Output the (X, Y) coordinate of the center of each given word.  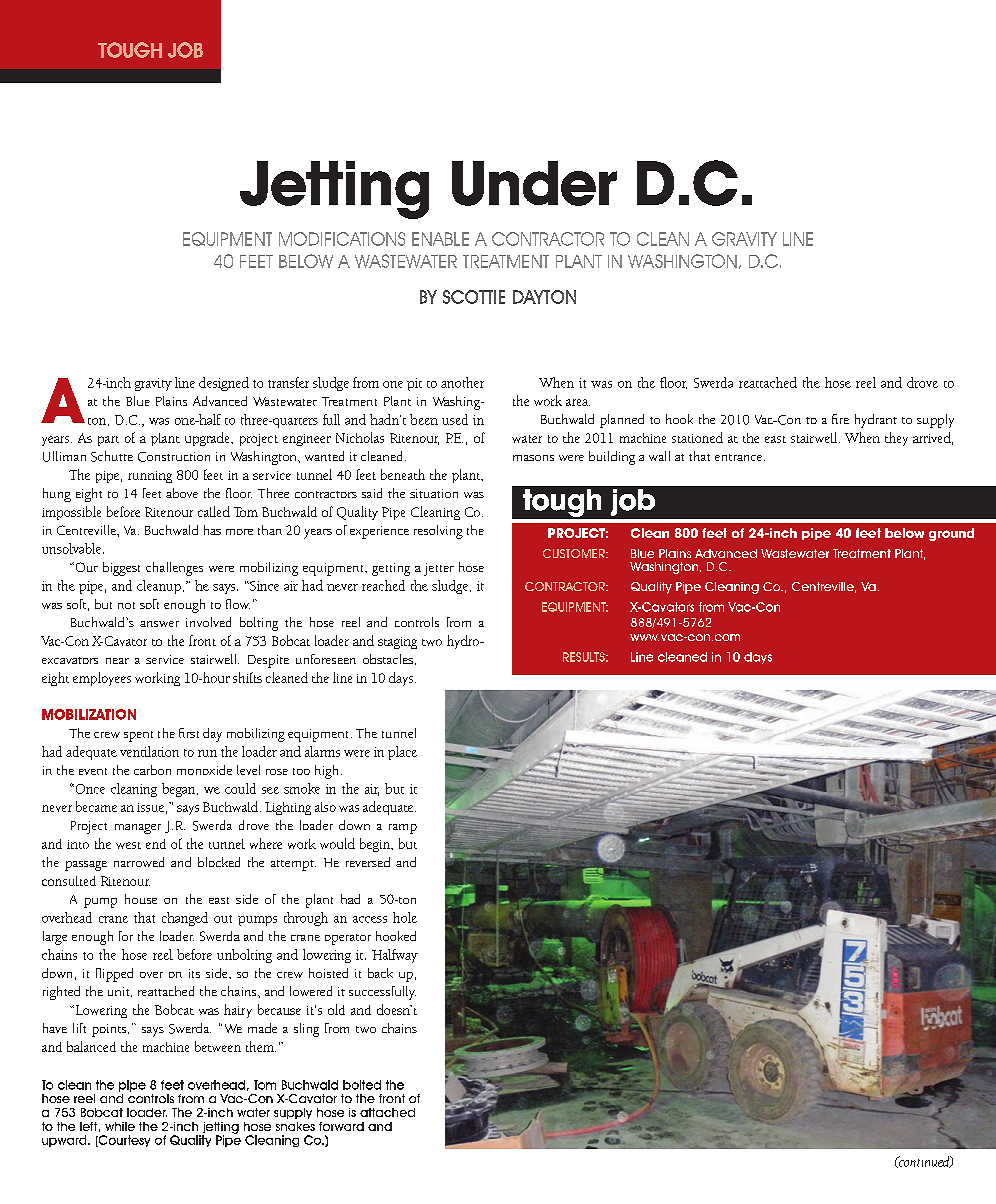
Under (534, 183)
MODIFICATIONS (342, 239)
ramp (403, 829)
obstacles (388, 659)
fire (840, 419)
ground (951, 534)
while (120, 1126)
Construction (174, 457)
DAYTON (544, 297)
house (141, 899)
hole (405, 917)
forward (341, 1126)
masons (533, 458)
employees (102, 679)
